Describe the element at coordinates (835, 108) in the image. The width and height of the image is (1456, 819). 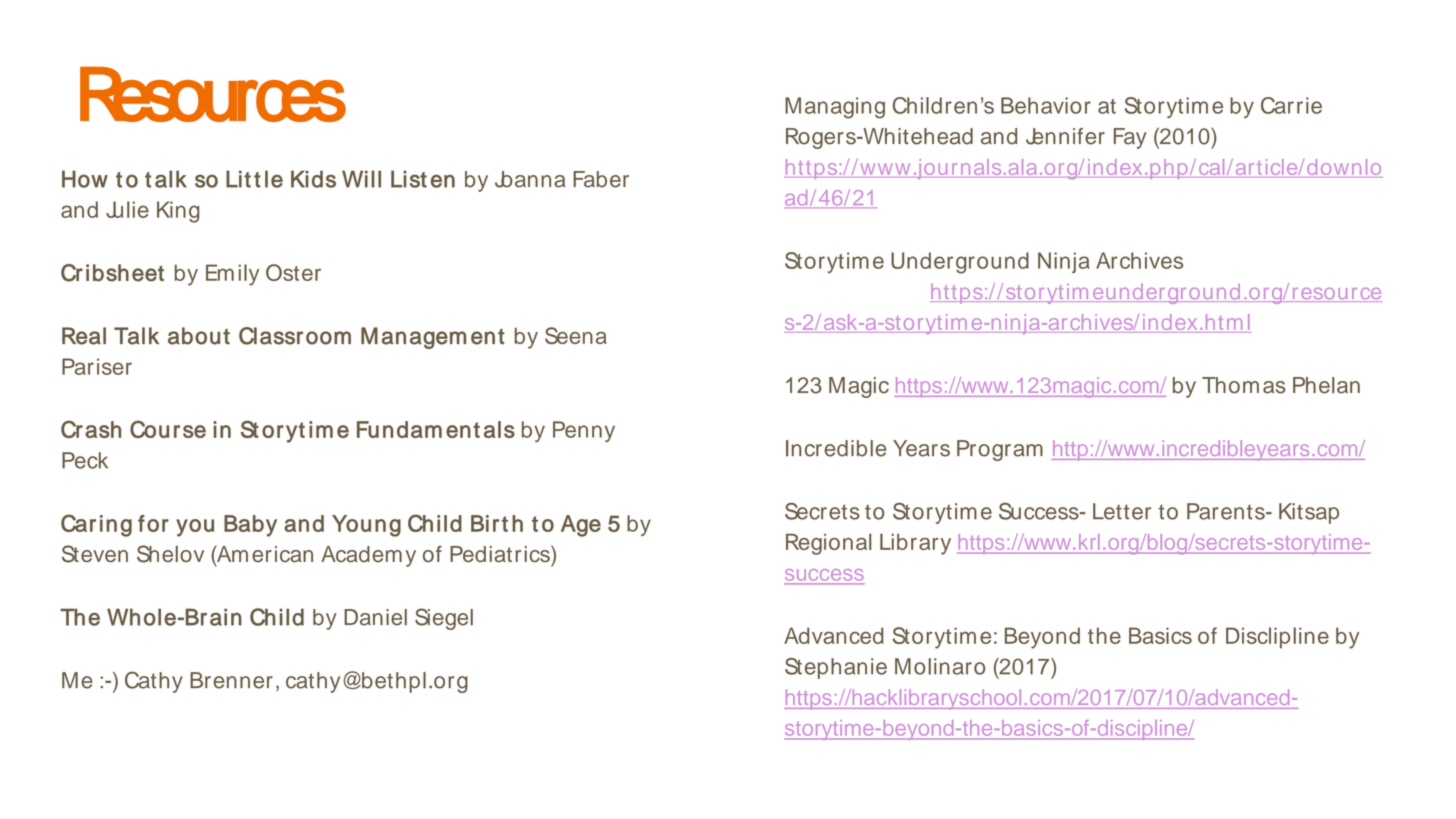
I see `Managing` at that location.
